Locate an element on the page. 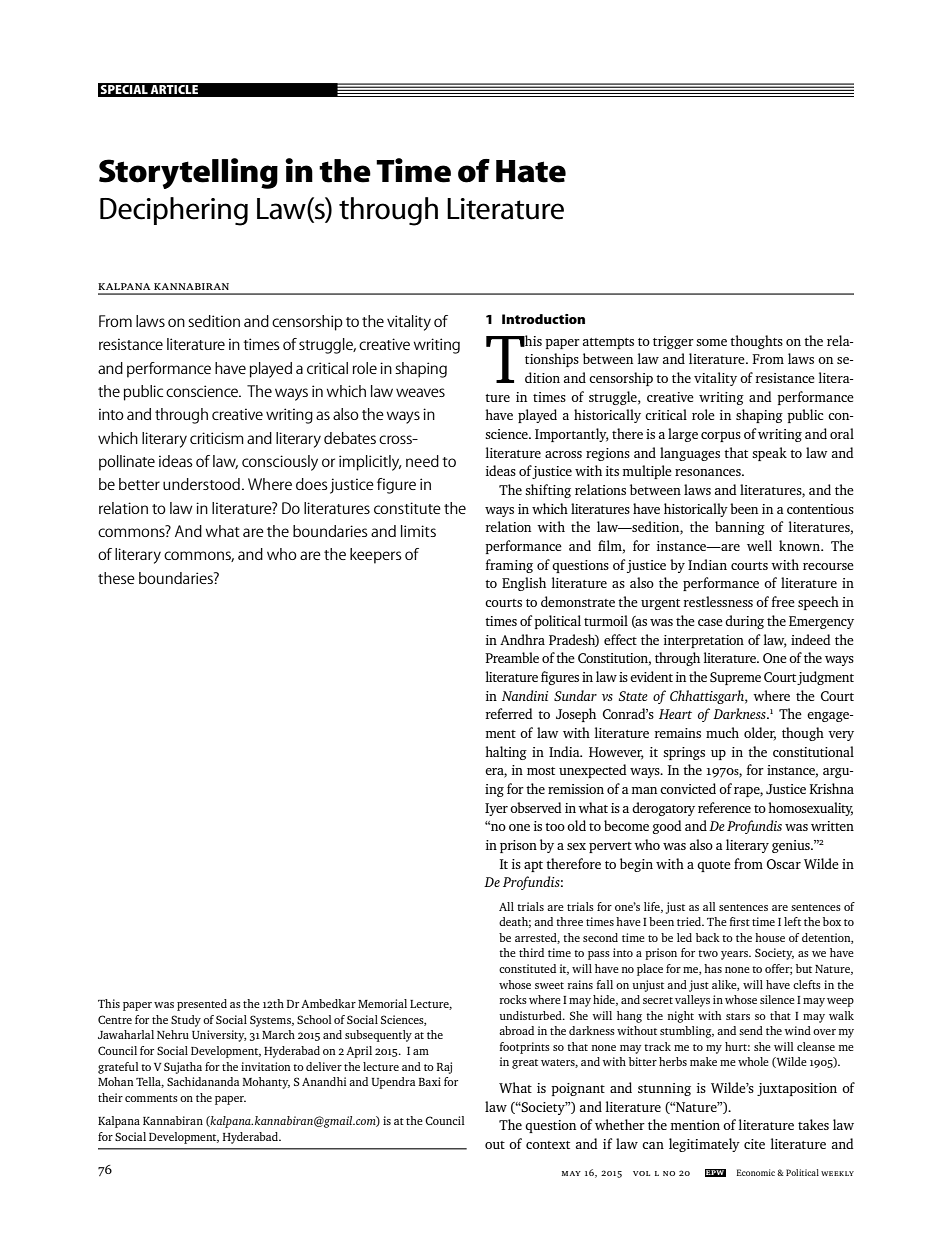  Hate is located at coordinates (531, 171).
